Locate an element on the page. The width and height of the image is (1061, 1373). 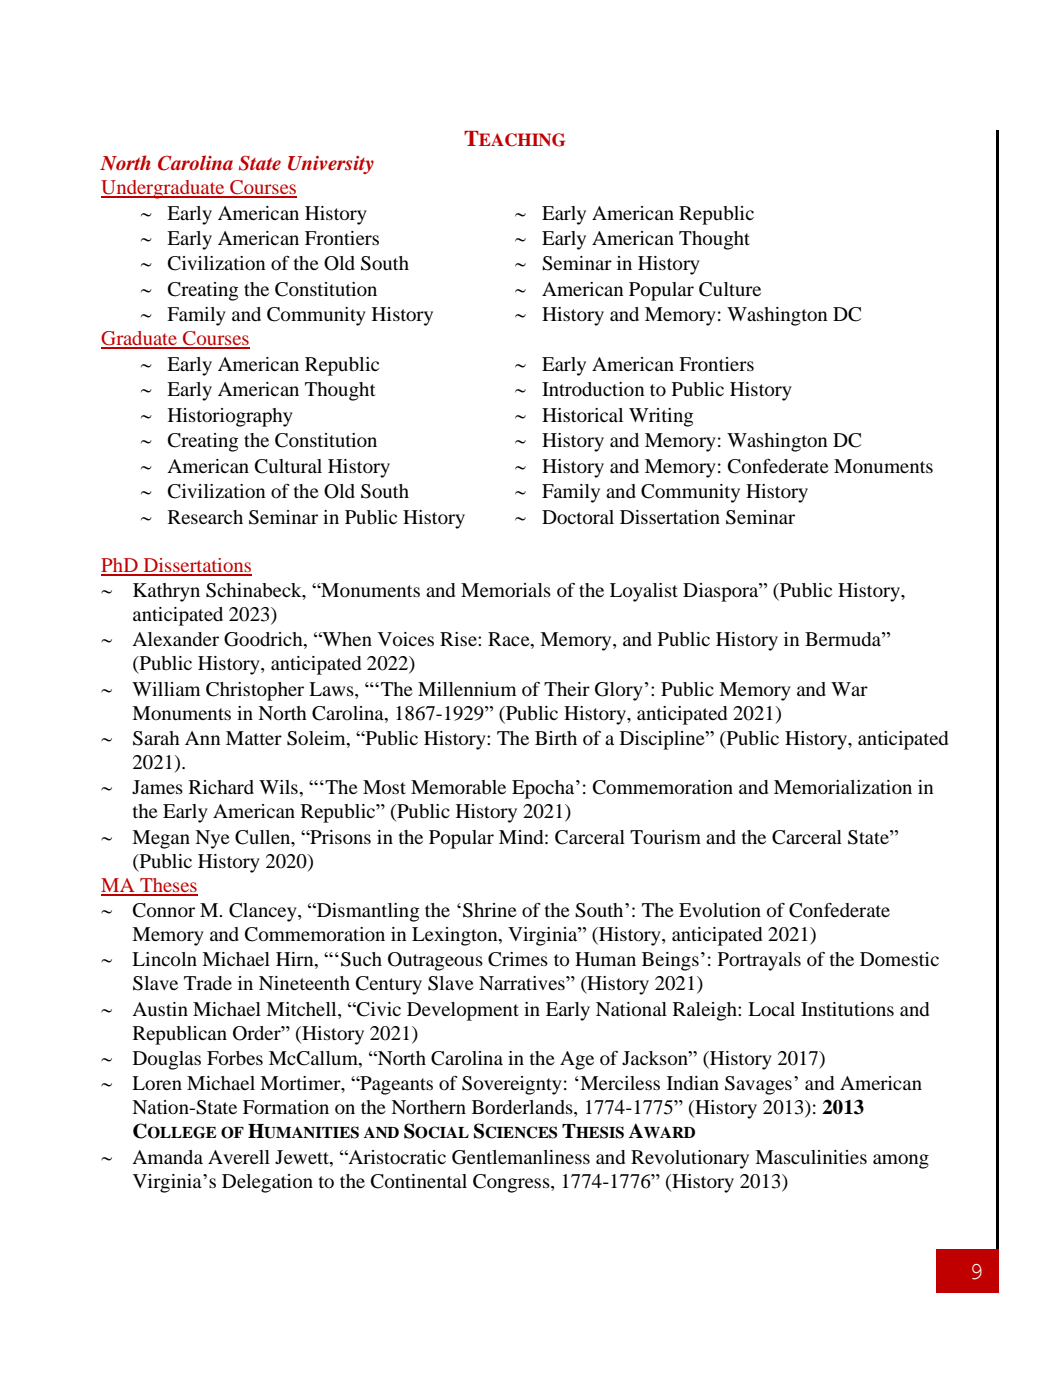
University is located at coordinates (331, 165).
